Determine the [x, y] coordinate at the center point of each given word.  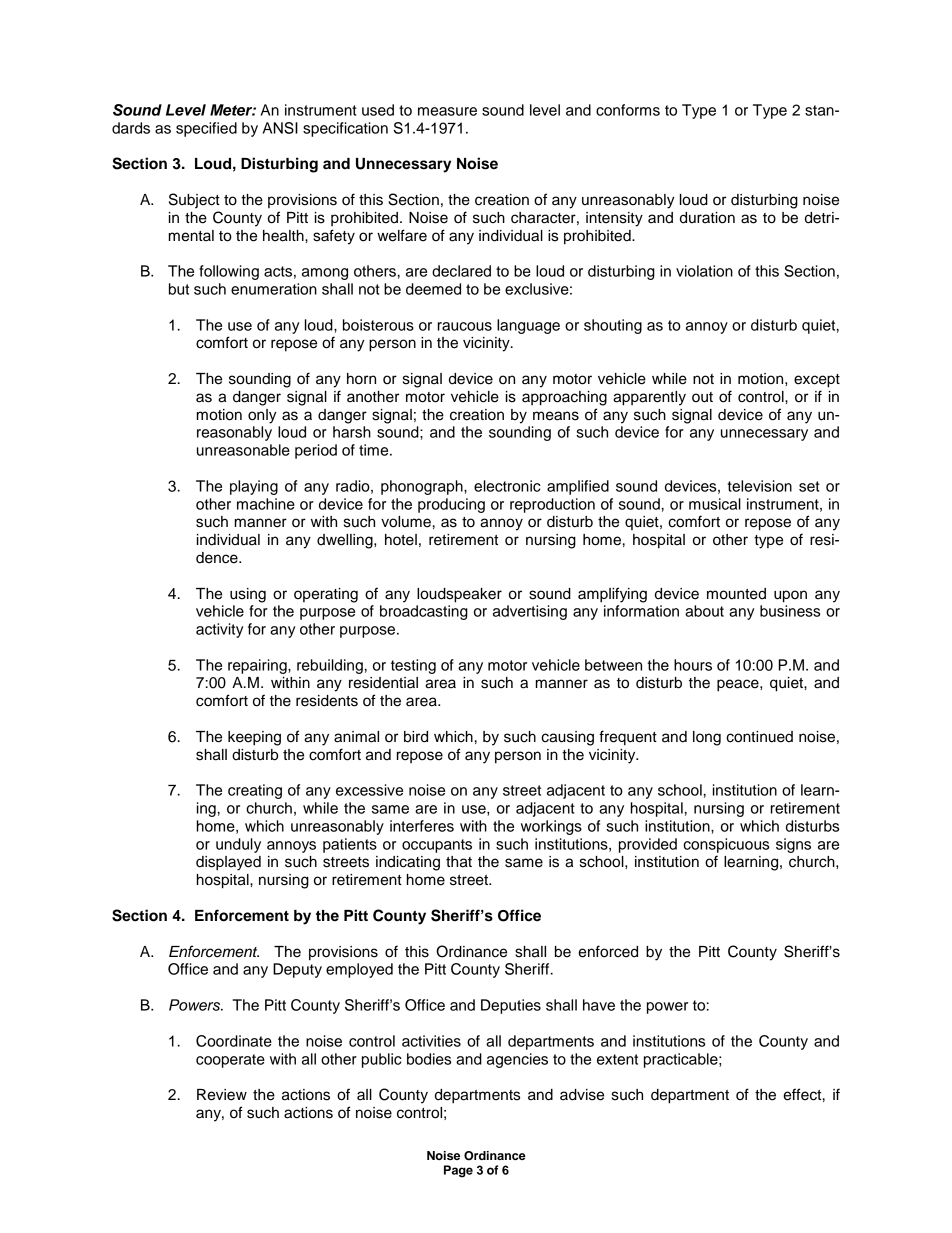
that [459, 862]
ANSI [280, 128]
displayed [228, 863]
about [704, 611]
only [262, 416]
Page [458, 1171]
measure [447, 111]
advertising [530, 612]
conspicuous [726, 845]
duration [707, 218]
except [817, 381]
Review [222, 1095]
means [556, 416]
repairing [258, 666]
